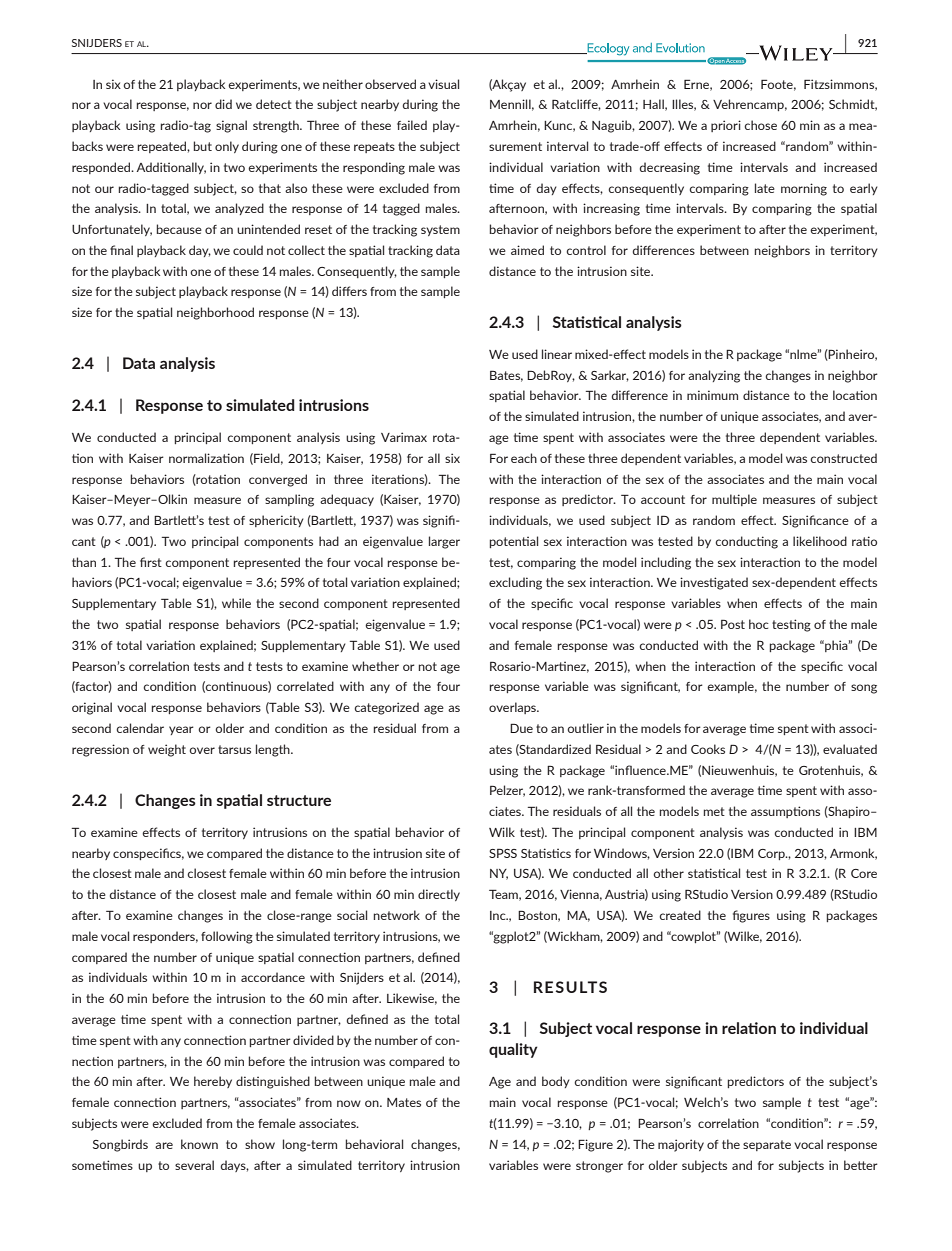  Describe the element at coordinates (760, 125) in the page. I see `chose` at that location.
